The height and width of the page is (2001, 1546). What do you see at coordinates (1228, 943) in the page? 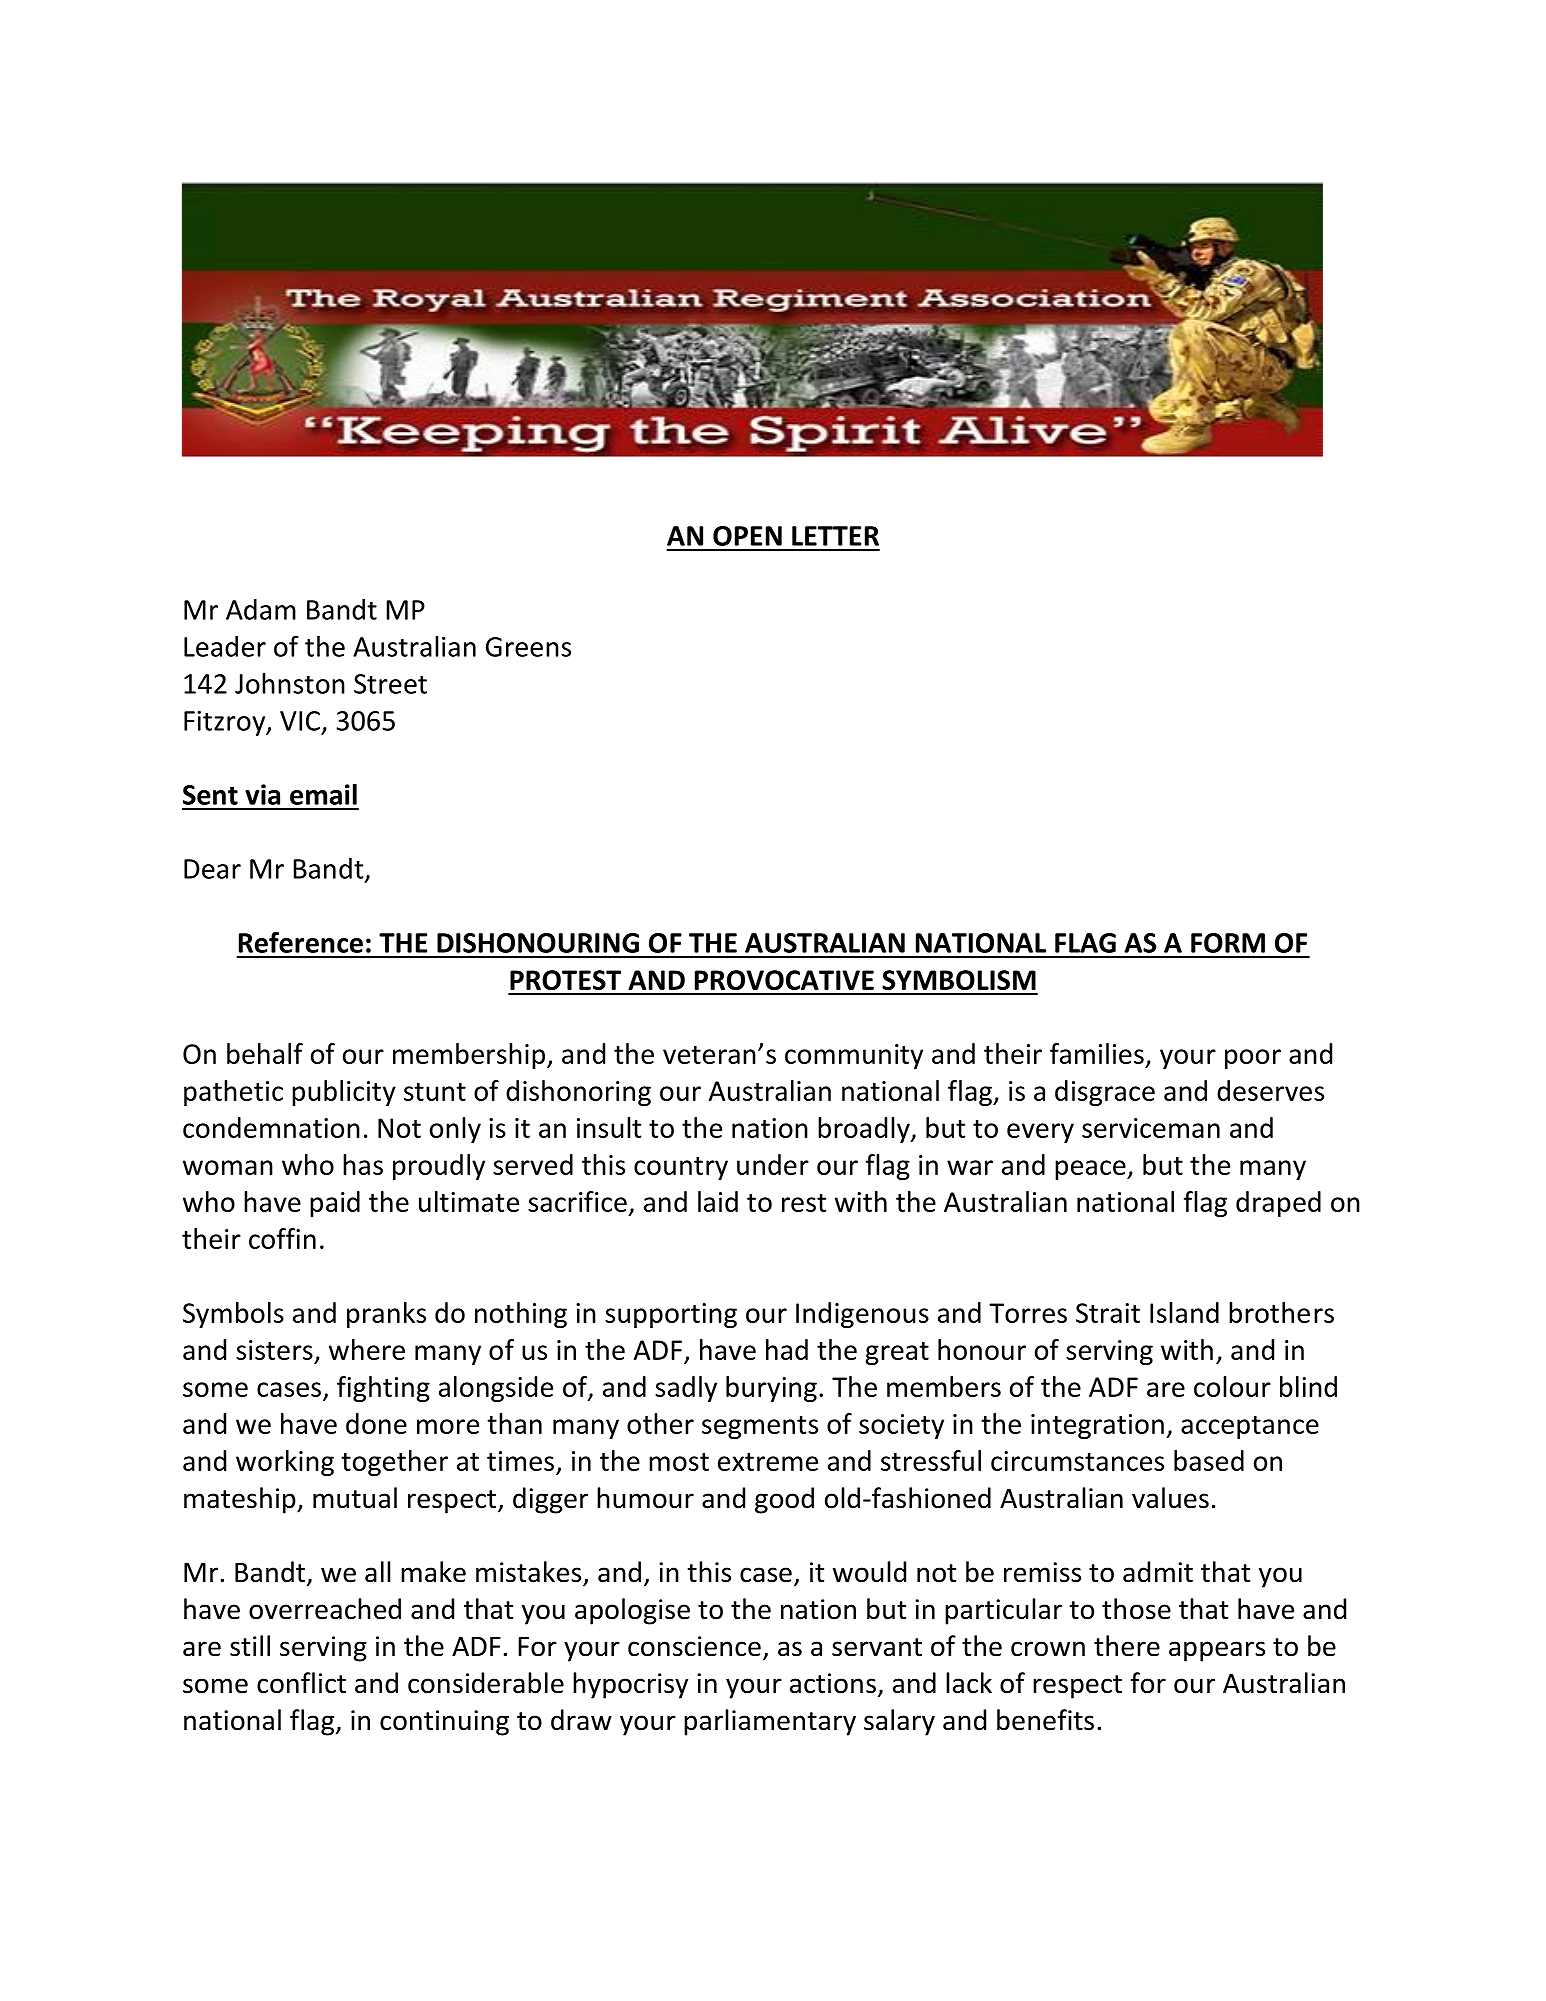
I see `FORM` at bounding box center [1228, 943].
